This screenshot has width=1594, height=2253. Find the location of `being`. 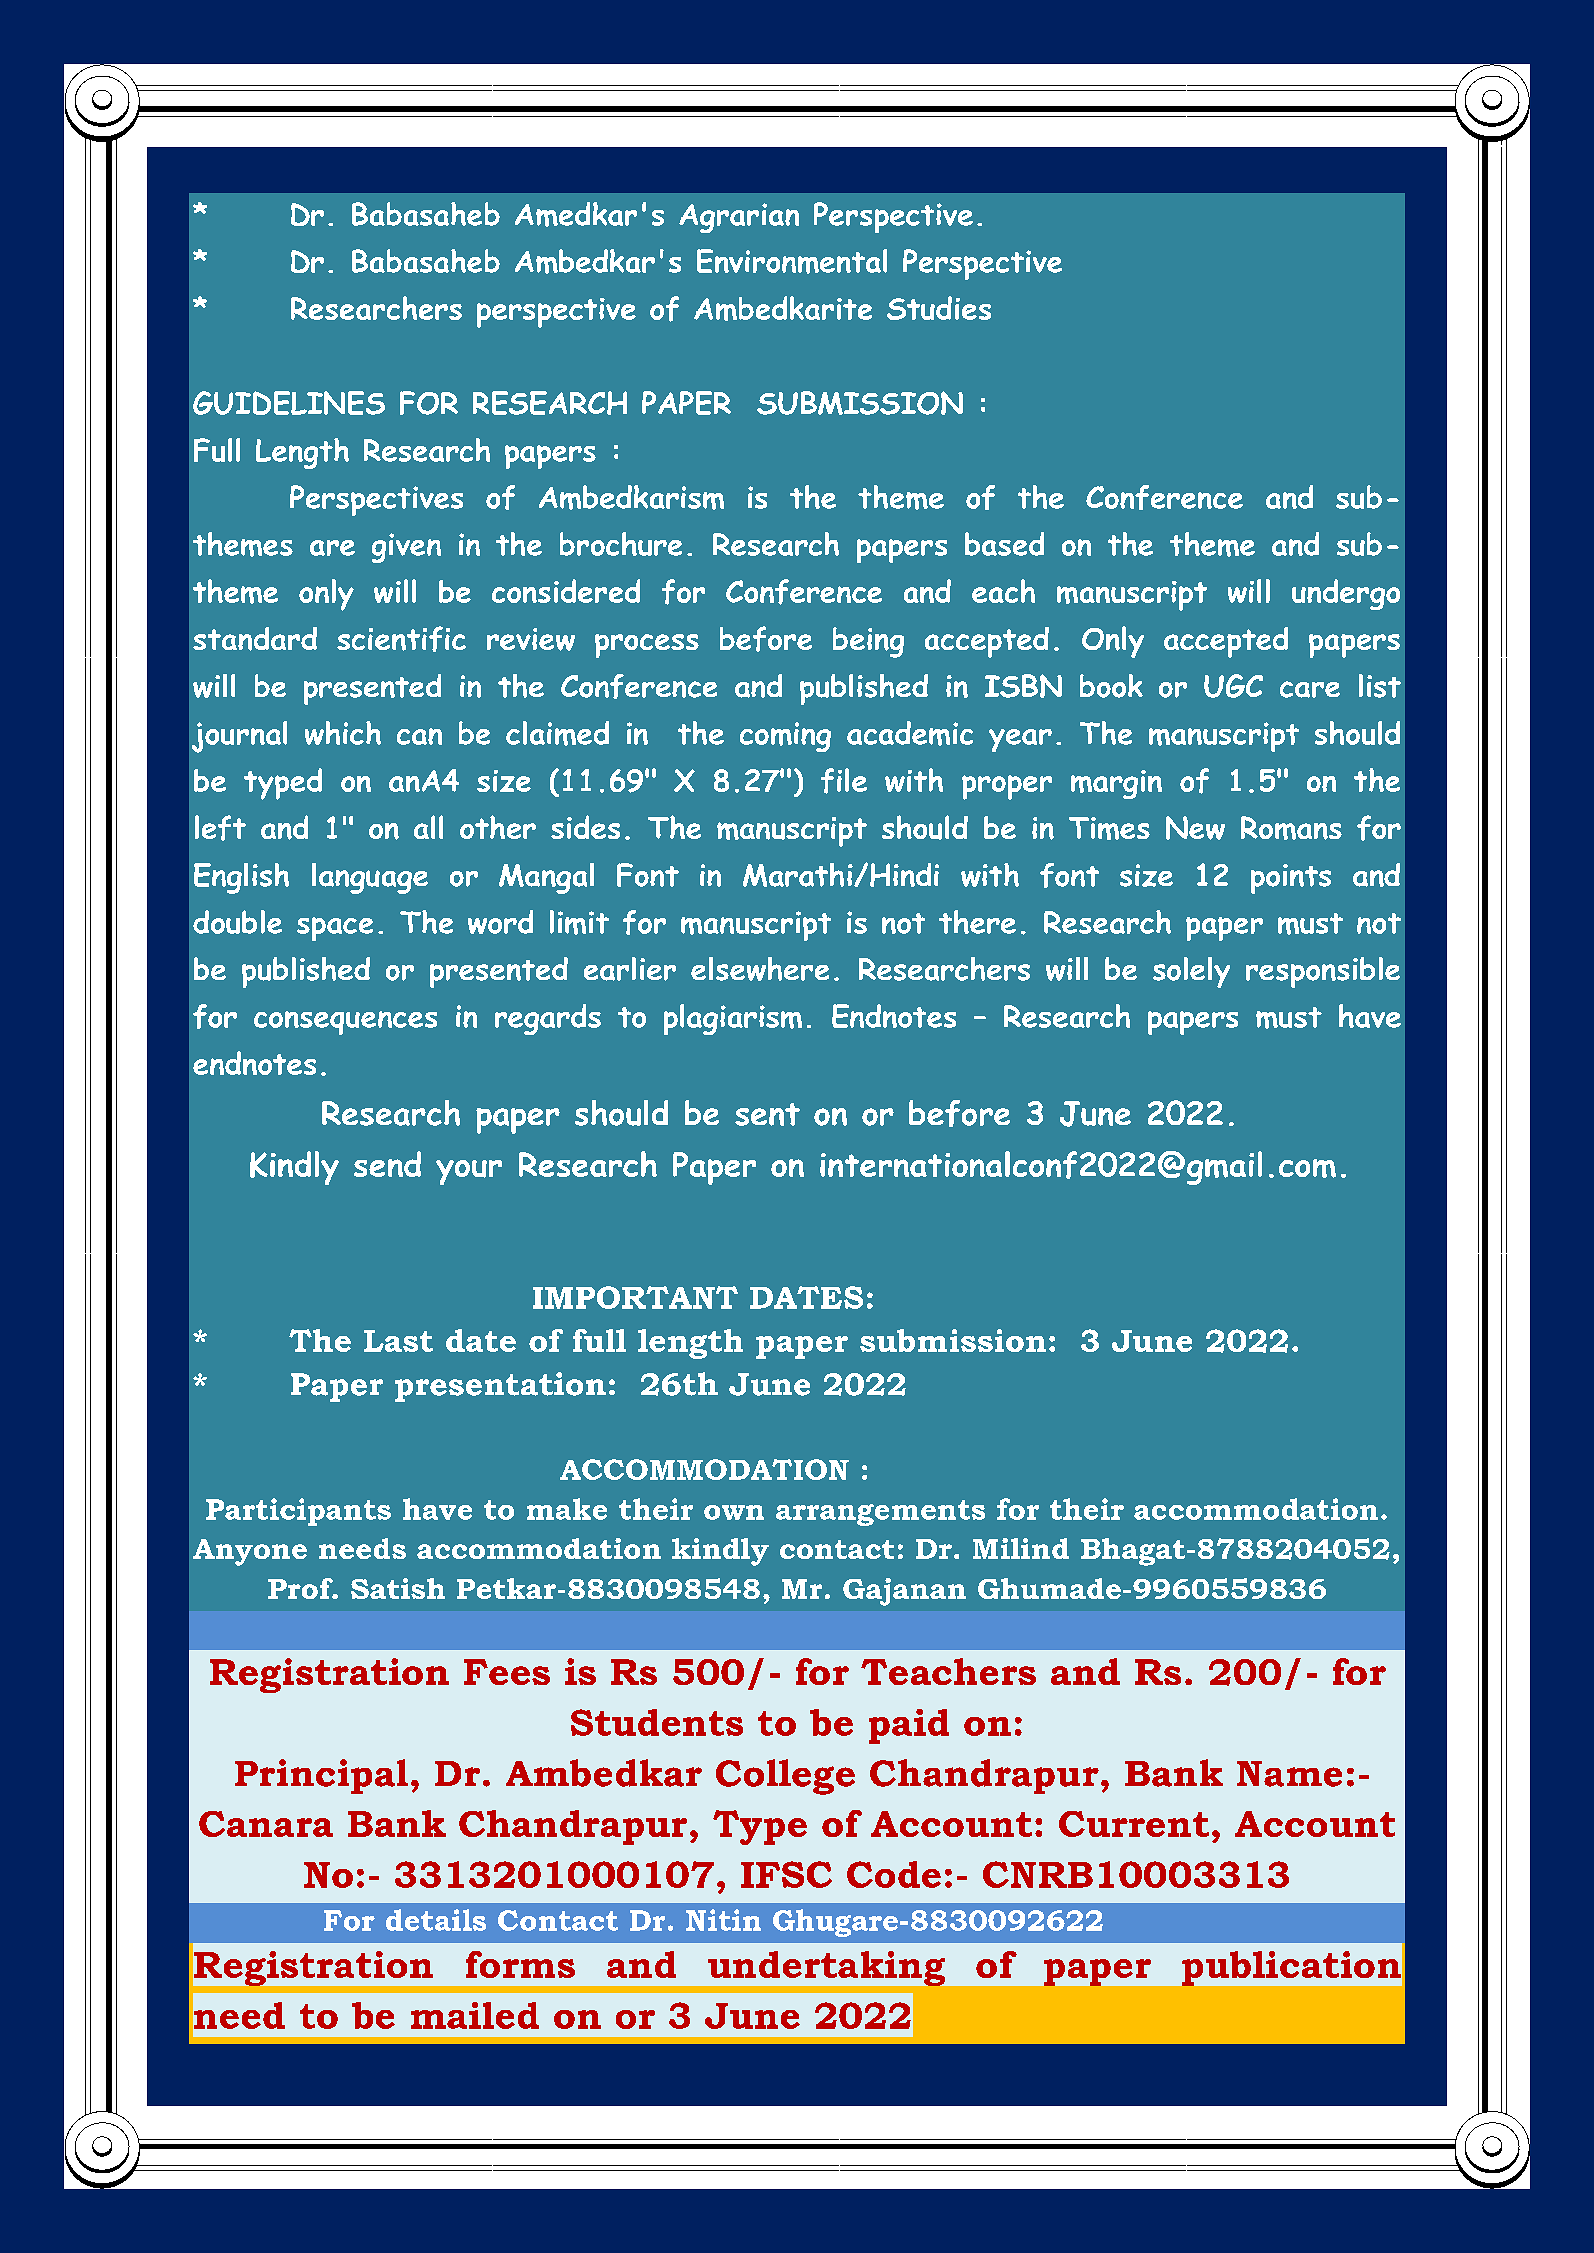

being is located at coordinates (868, 642).
